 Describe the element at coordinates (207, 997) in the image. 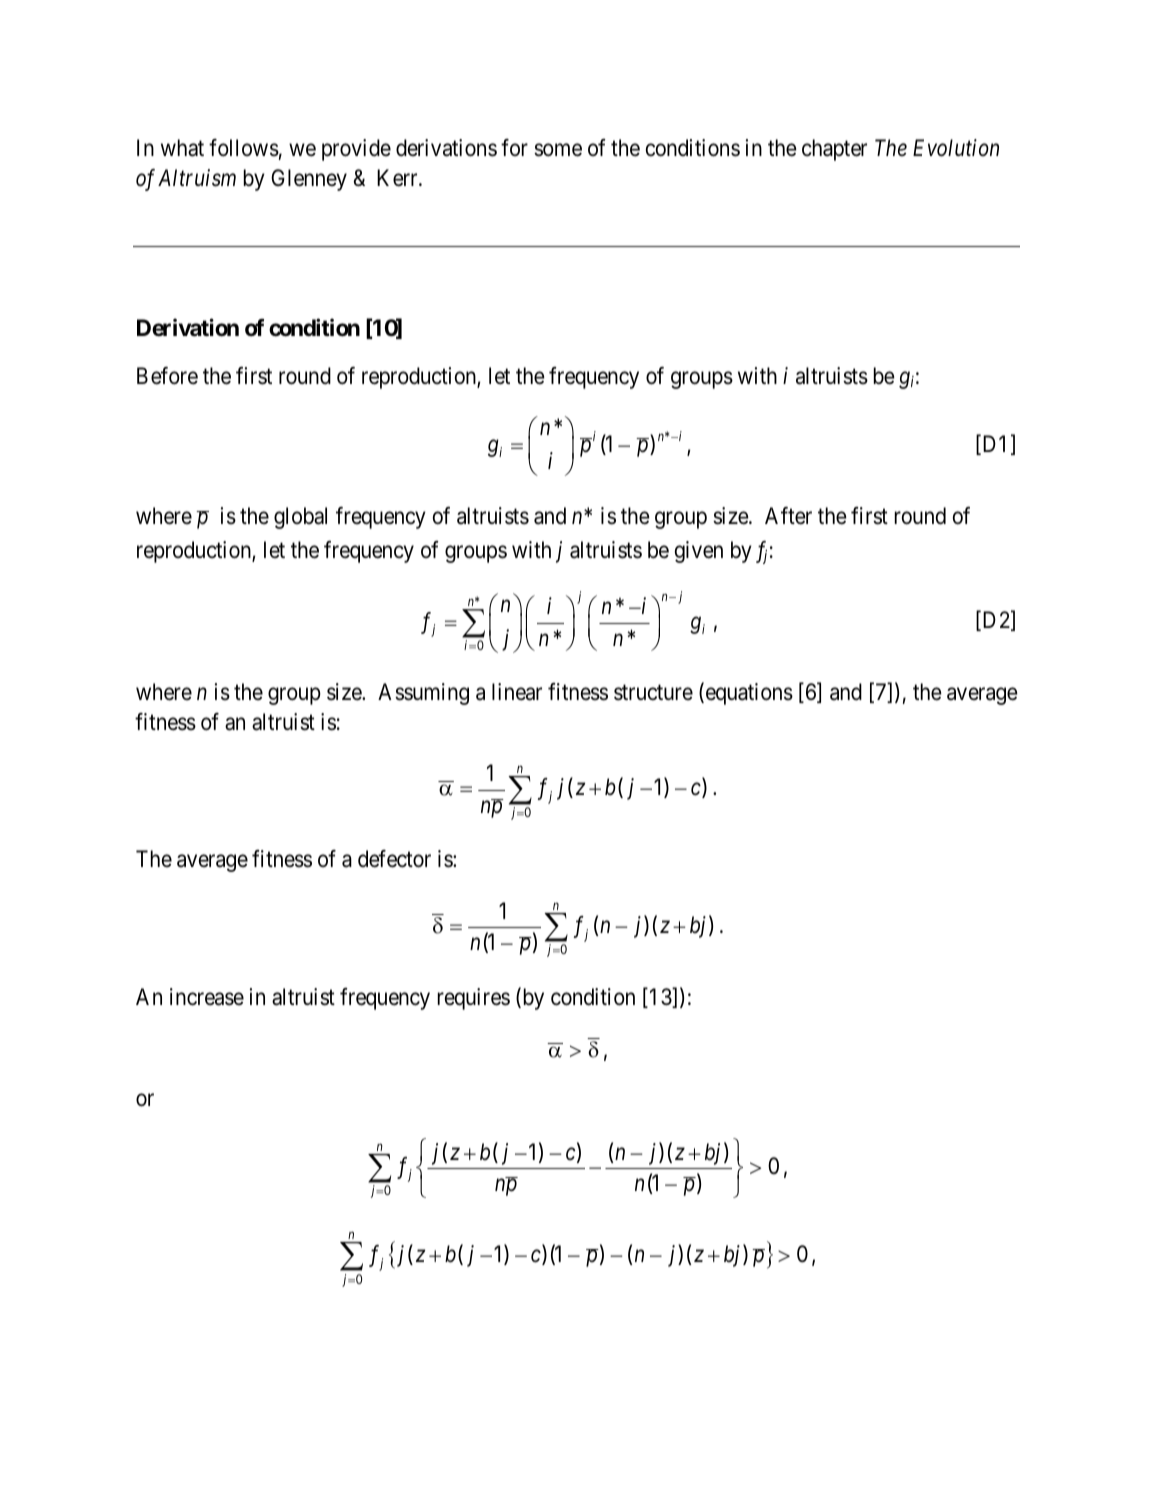

I see `increase` at that location.
